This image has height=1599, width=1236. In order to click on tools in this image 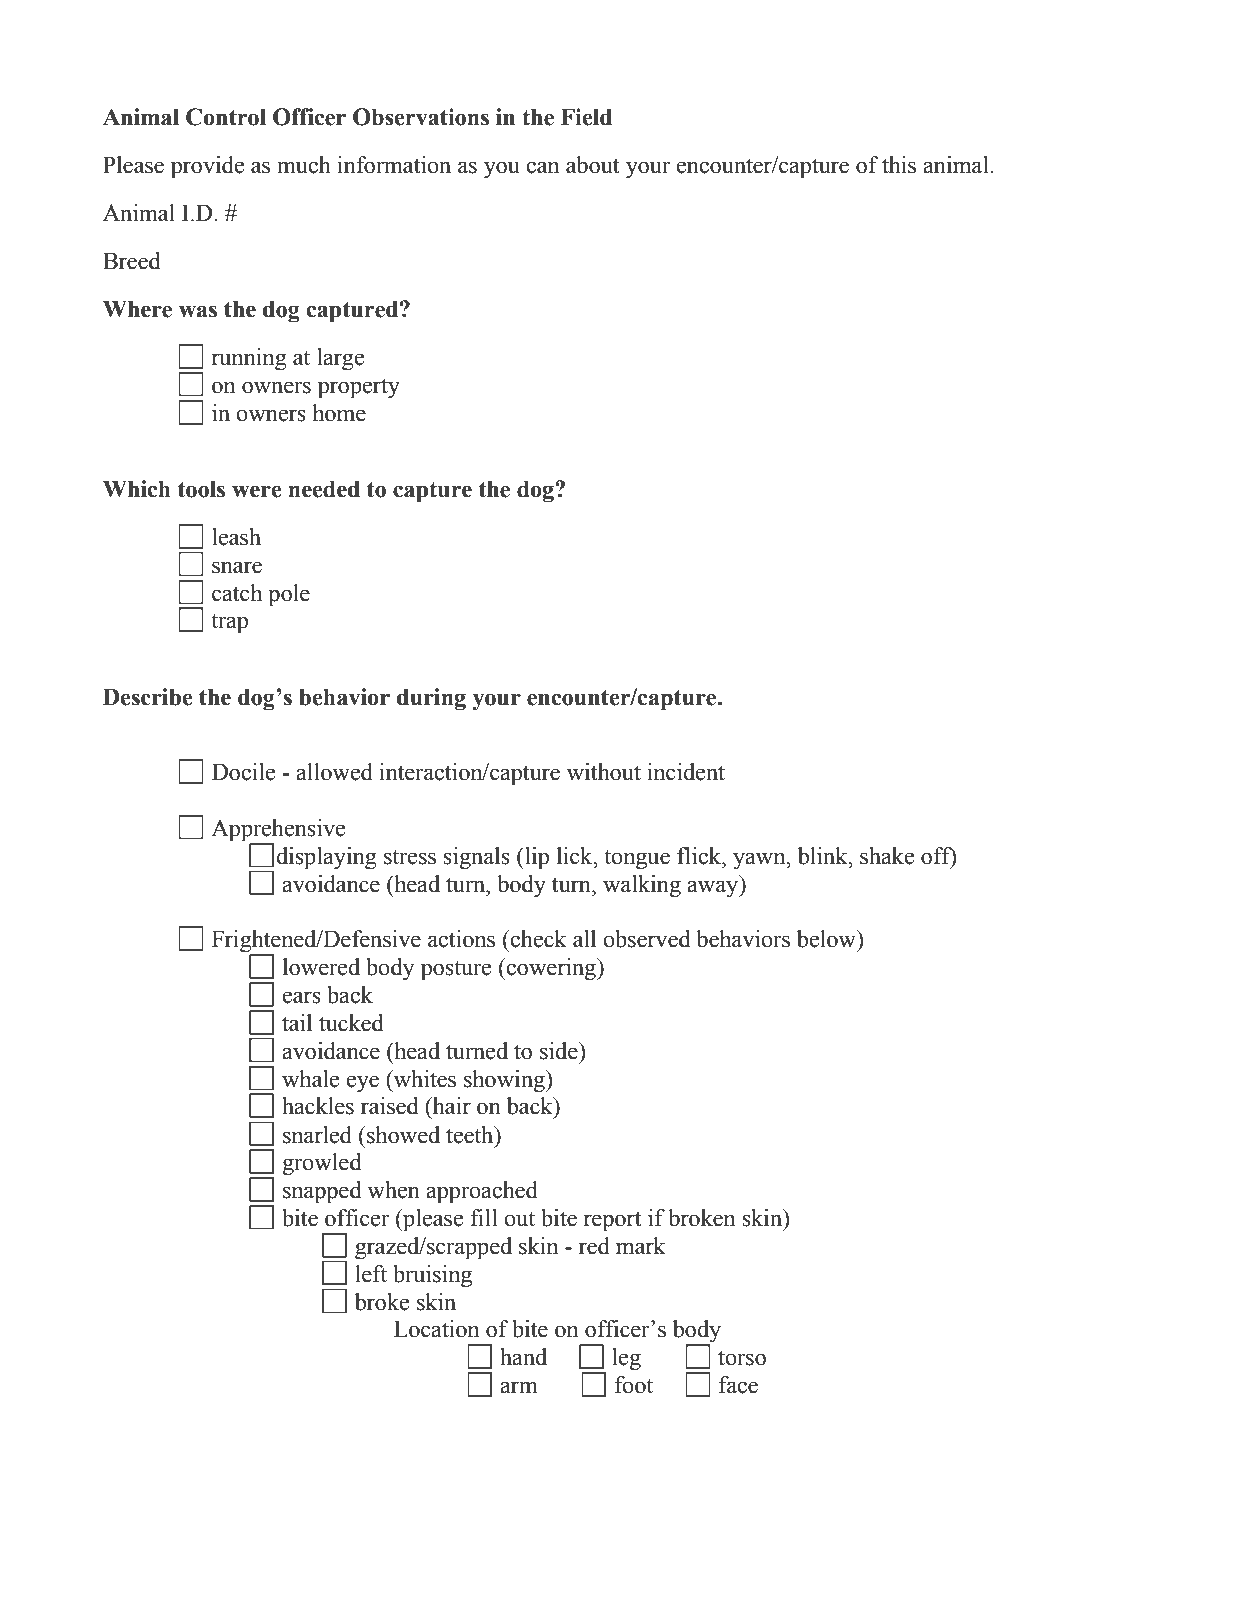, I will do `click(201, 489)`.
